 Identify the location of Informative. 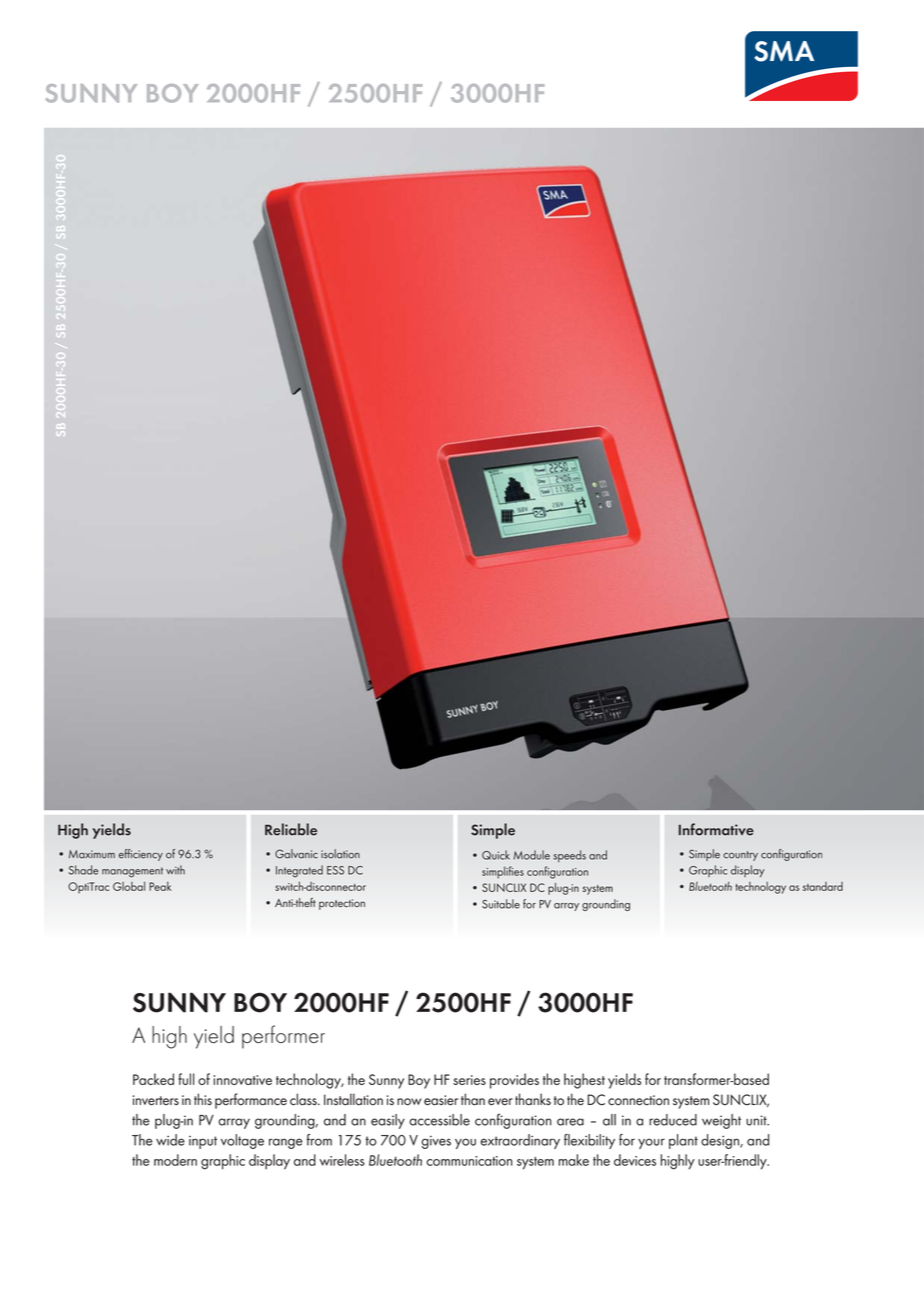
(716, 829).
